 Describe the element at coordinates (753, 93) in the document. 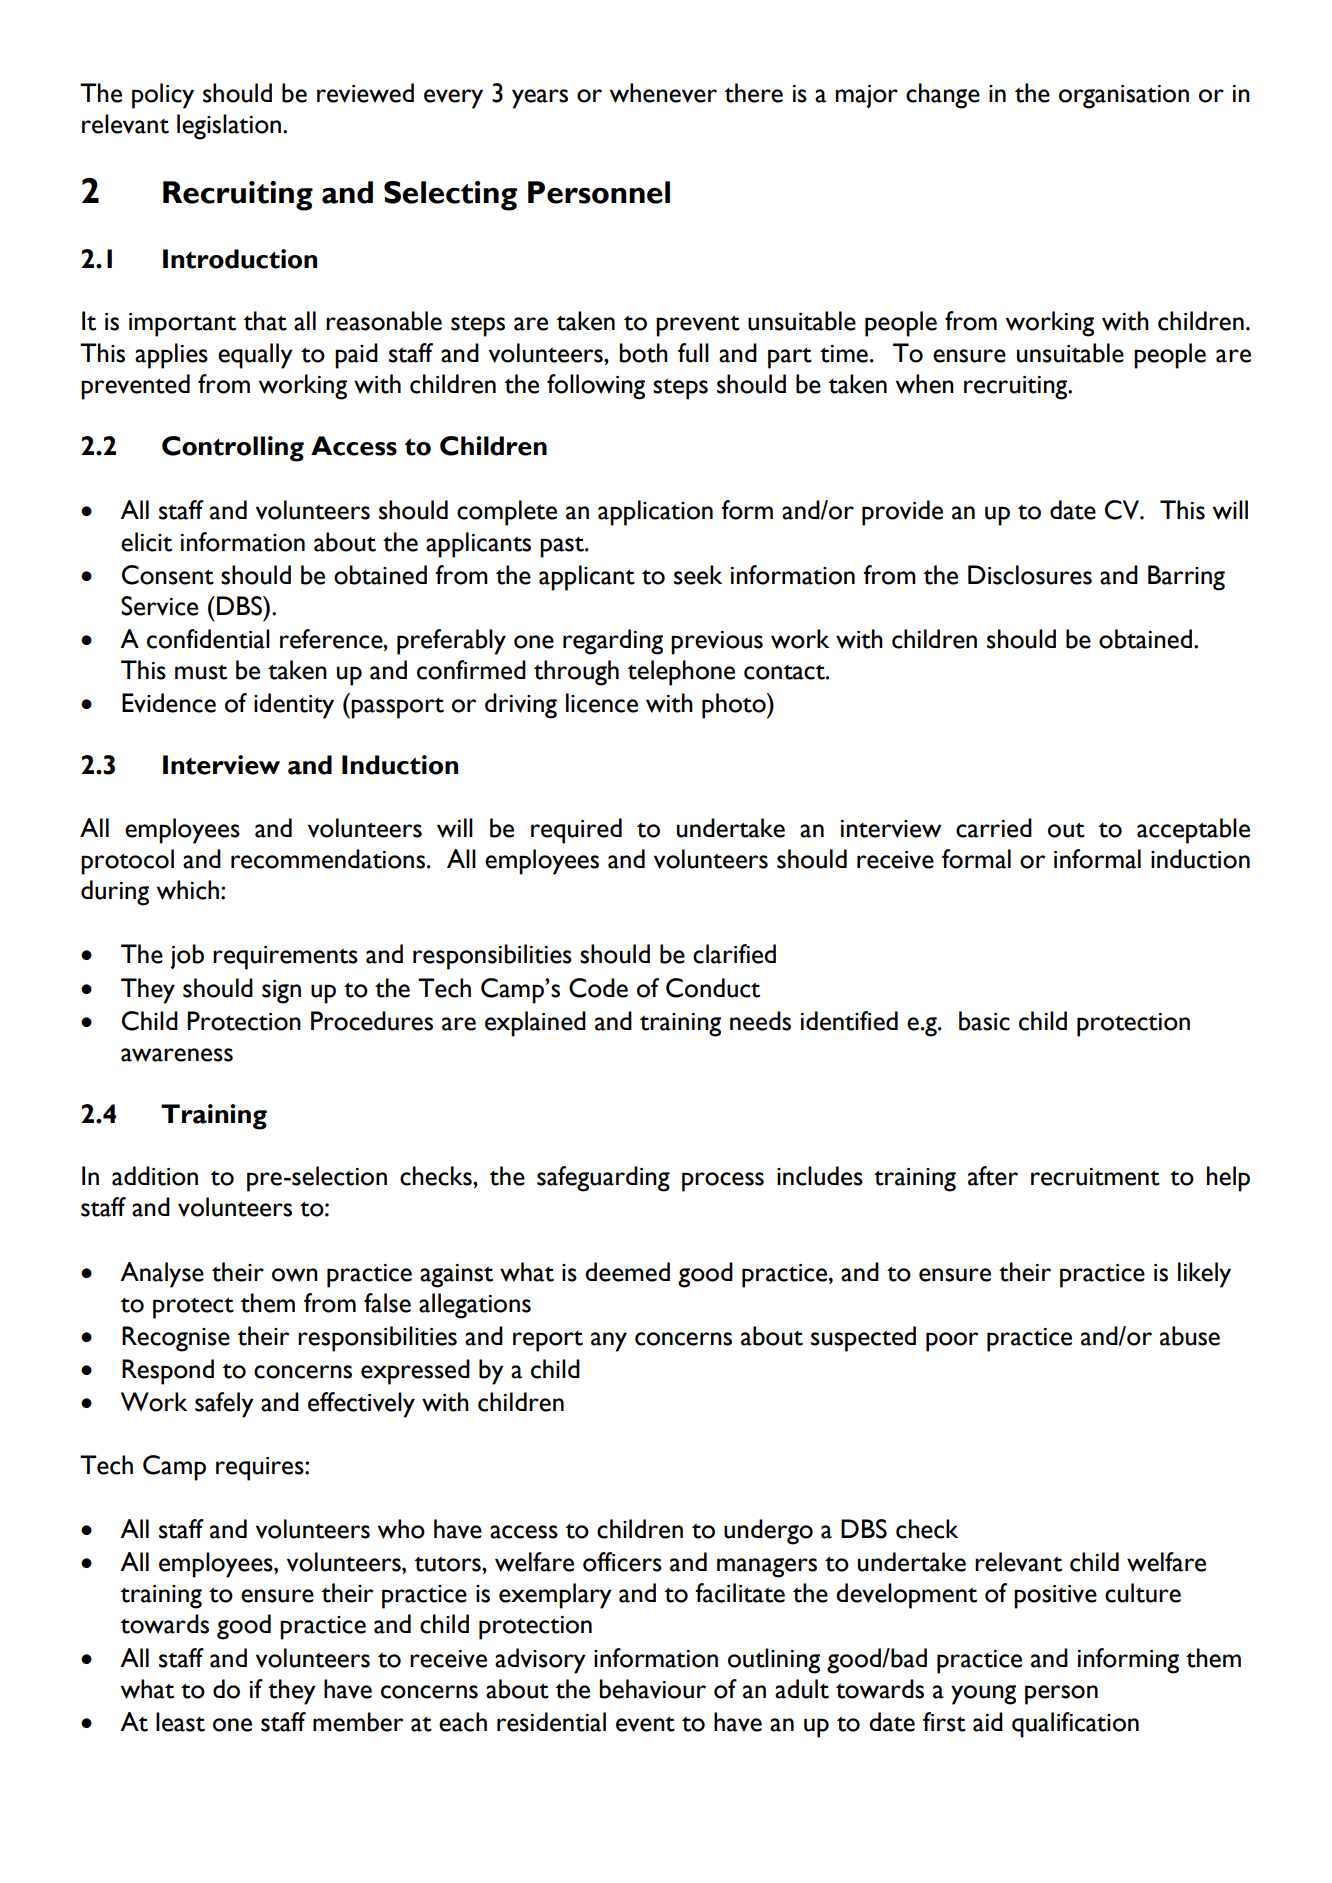

I see `there` at that location.
